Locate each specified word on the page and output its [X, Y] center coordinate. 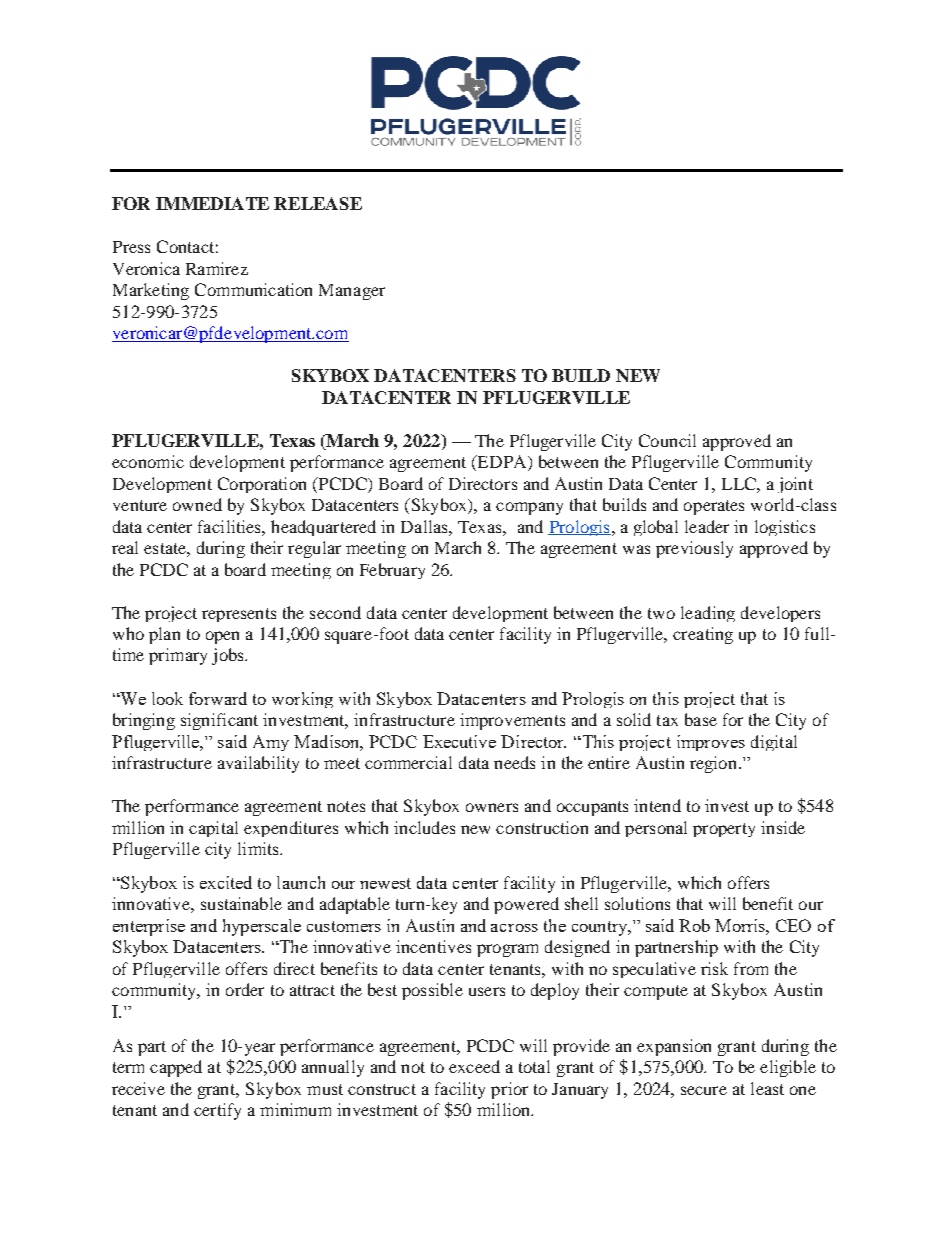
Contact [185, 246]
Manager [352, 292]
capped [176, 1068]
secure [704, 1090]
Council [667, 440]
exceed [474, 1066]
